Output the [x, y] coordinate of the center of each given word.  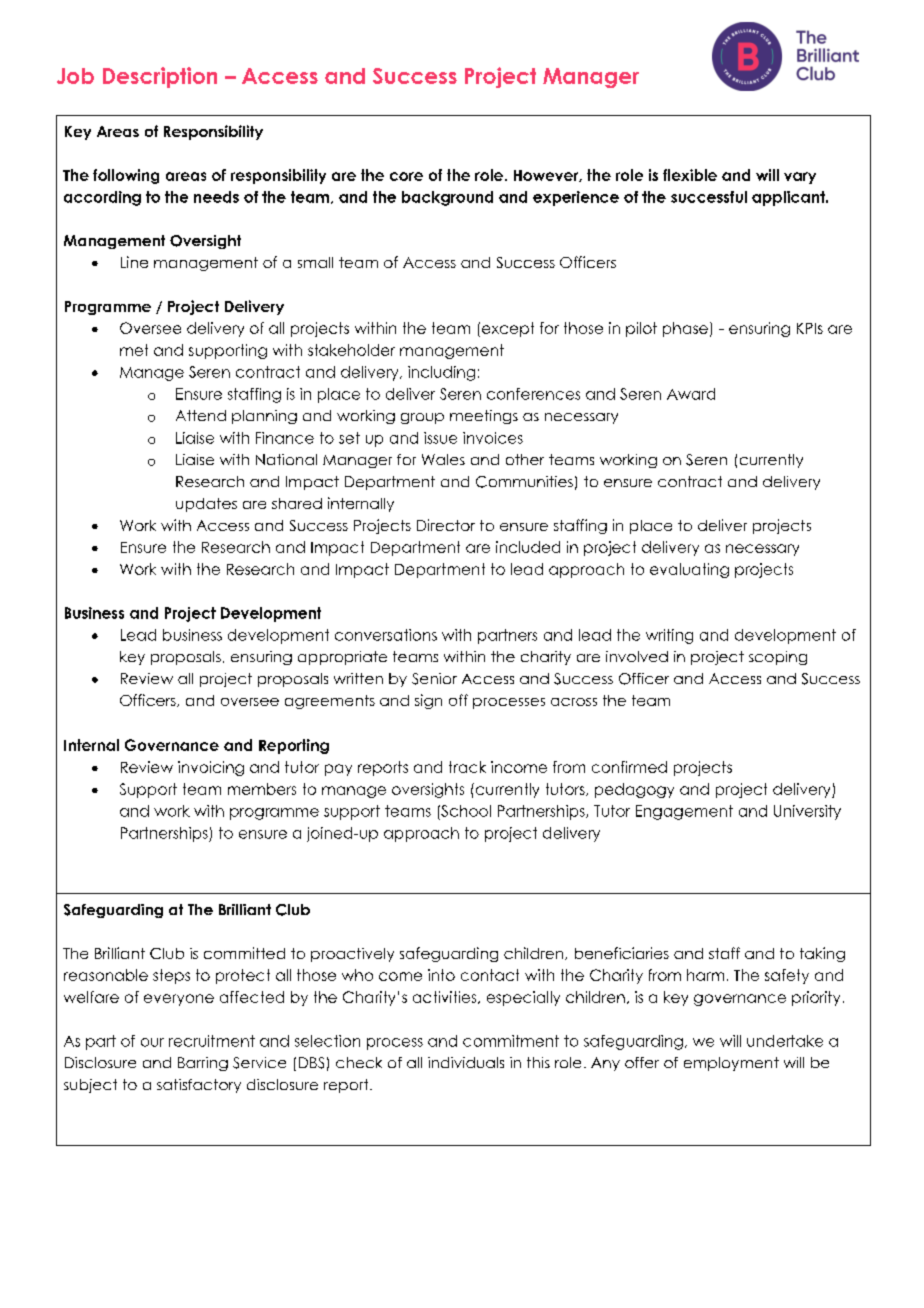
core [406, 176]
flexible [690, 175]
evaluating [689, 570]
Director [446, 525]
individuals [466, 1062]
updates [206, 505]
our [152, 1042]
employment [731, 1064]
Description [160, 77]
